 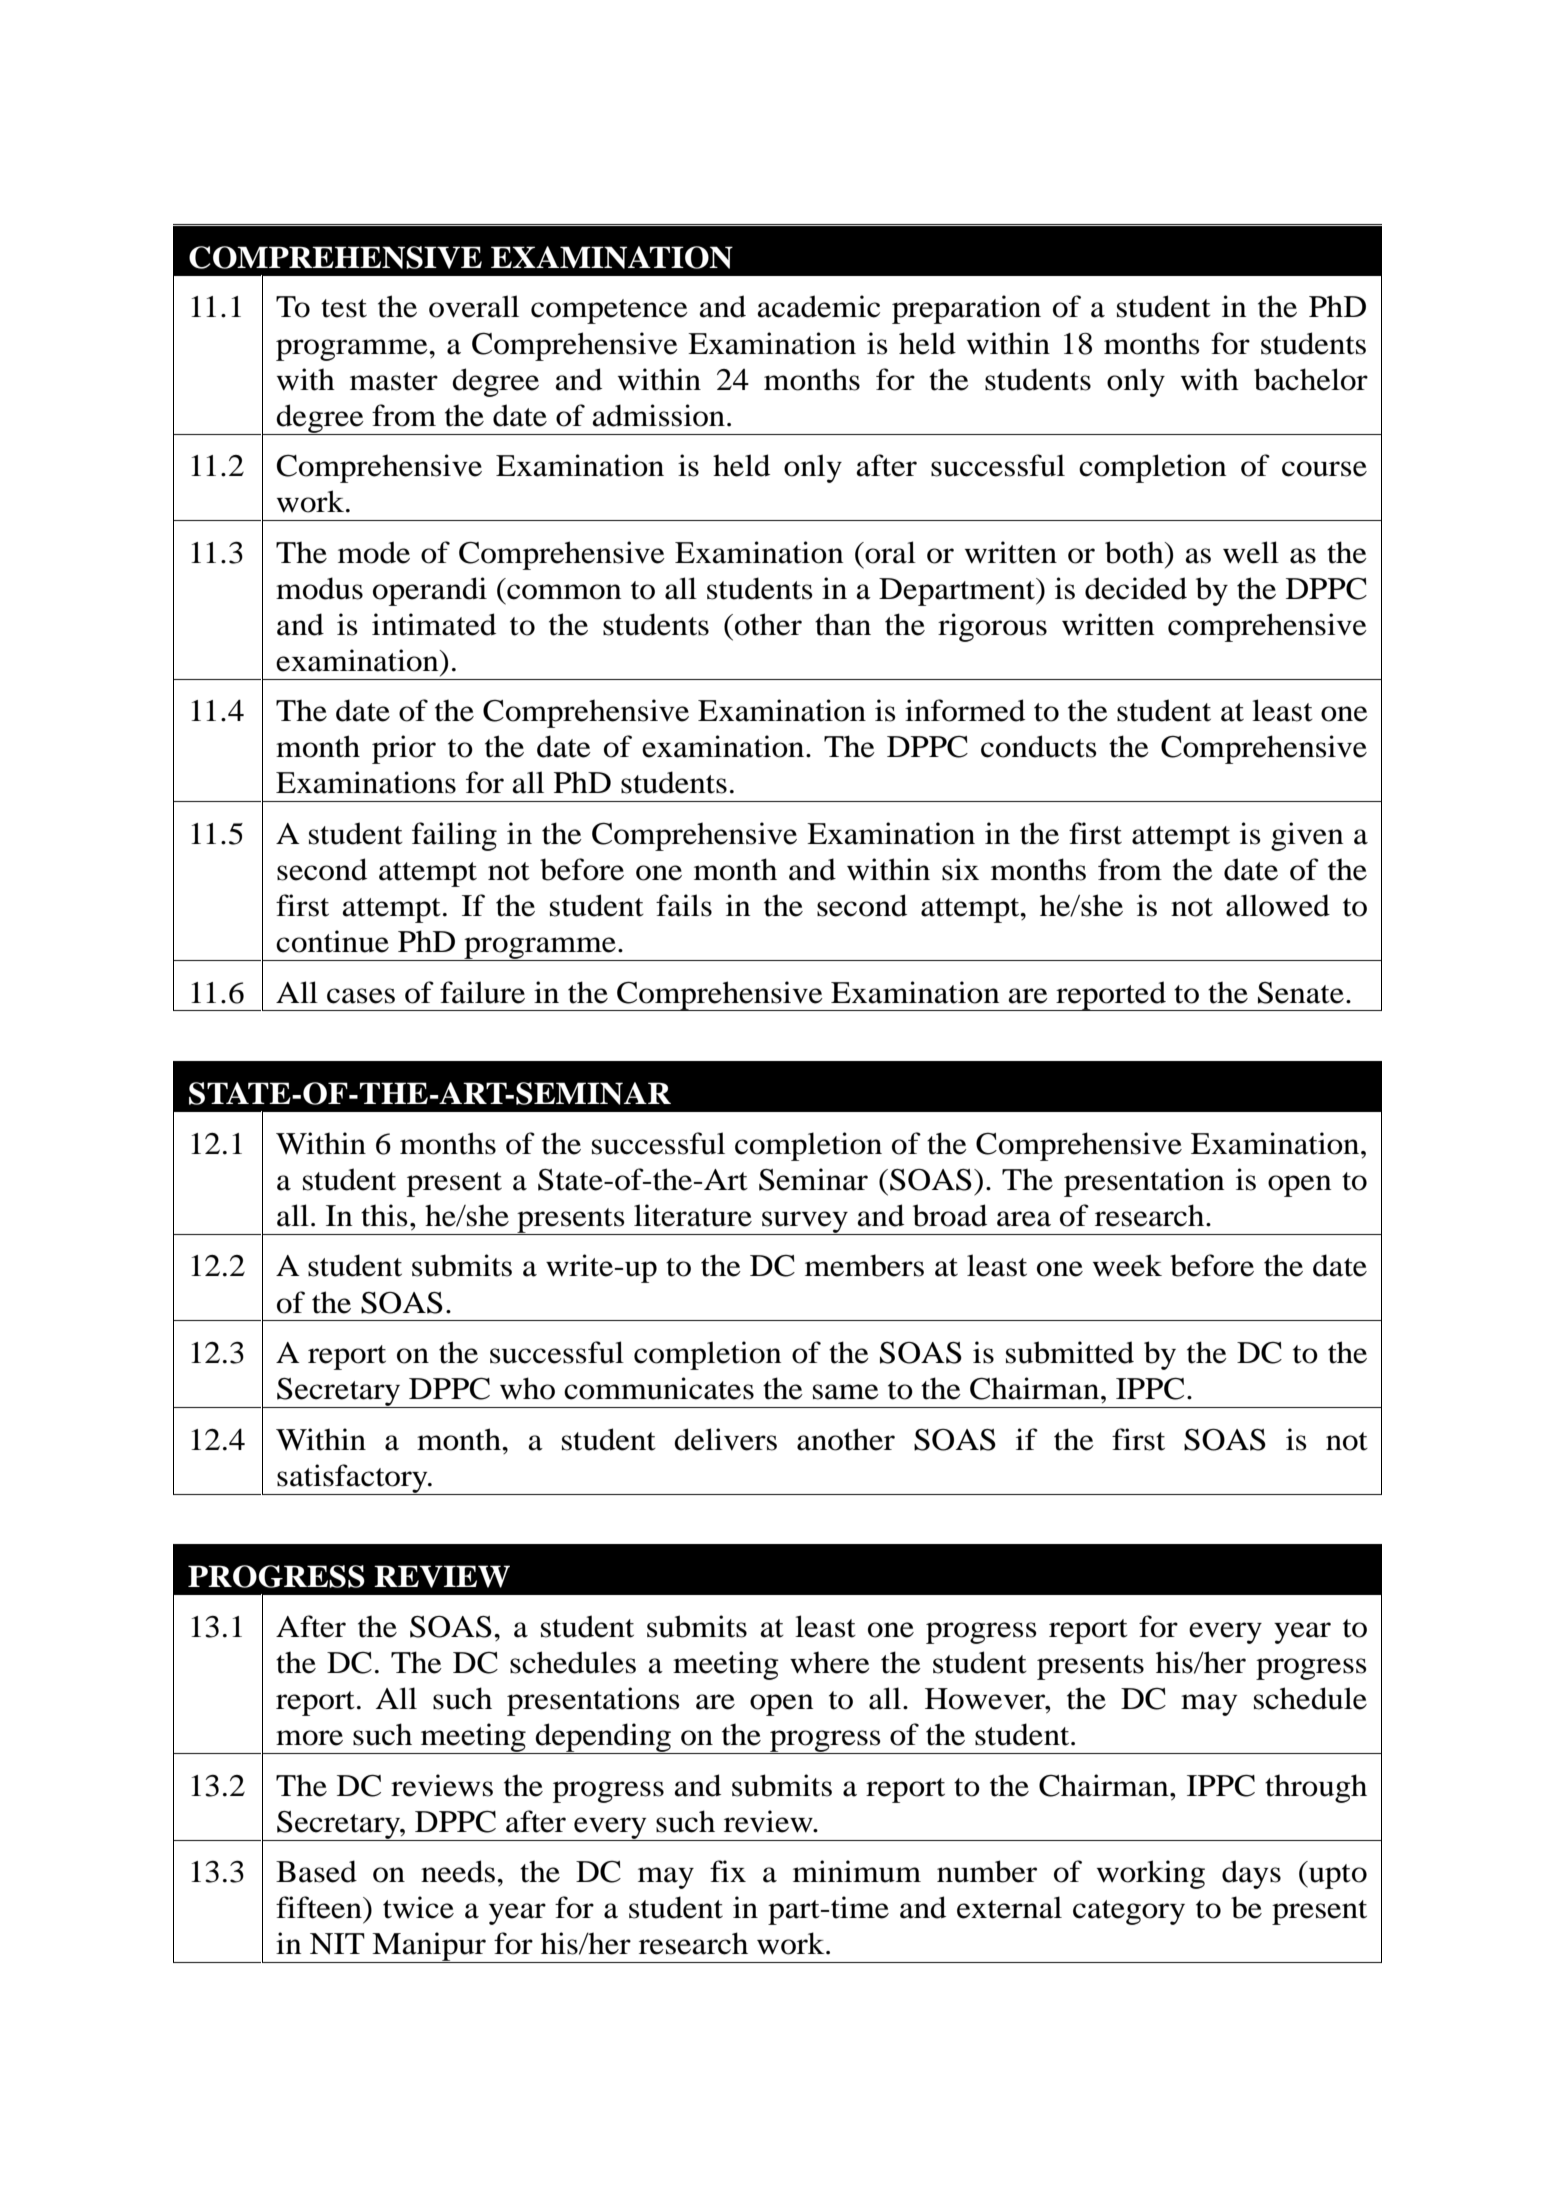 I want to click on days, so click(x=1251, y=1874).
